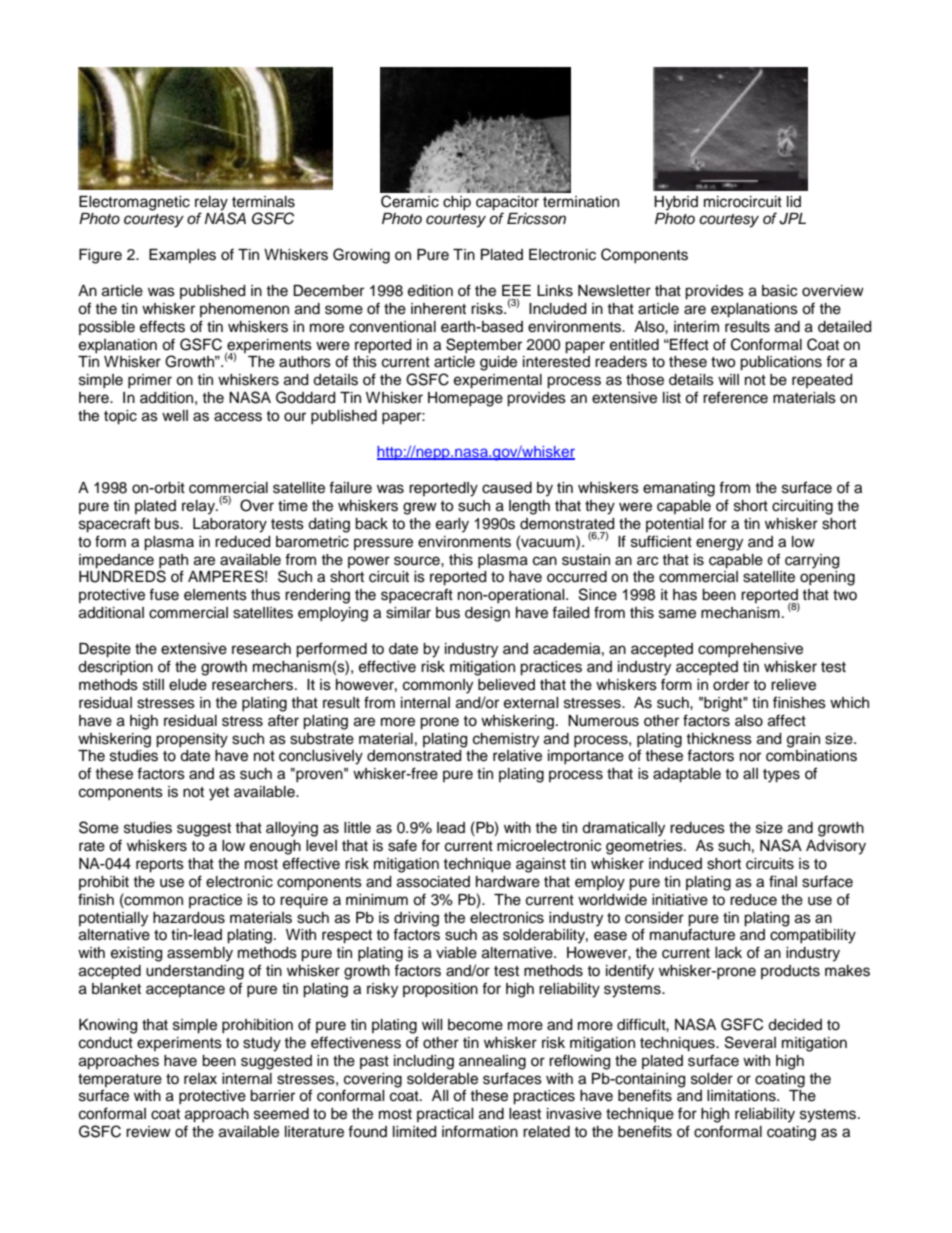  Describe the element at coordinates (792, 219) in the screenshot. I see `JPL` at that location.
